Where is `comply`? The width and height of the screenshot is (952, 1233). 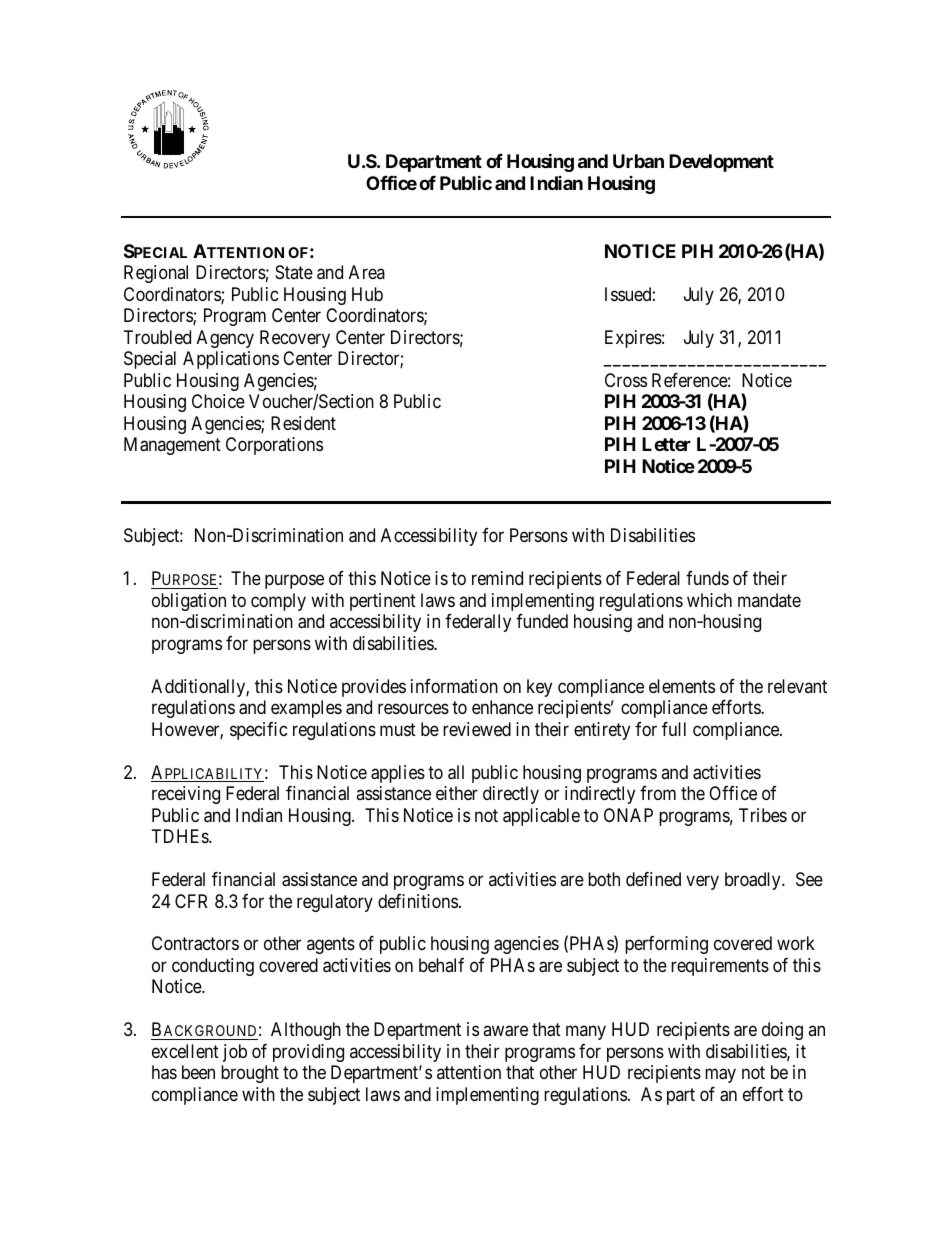
comply is located at coordinates (278, 602).
